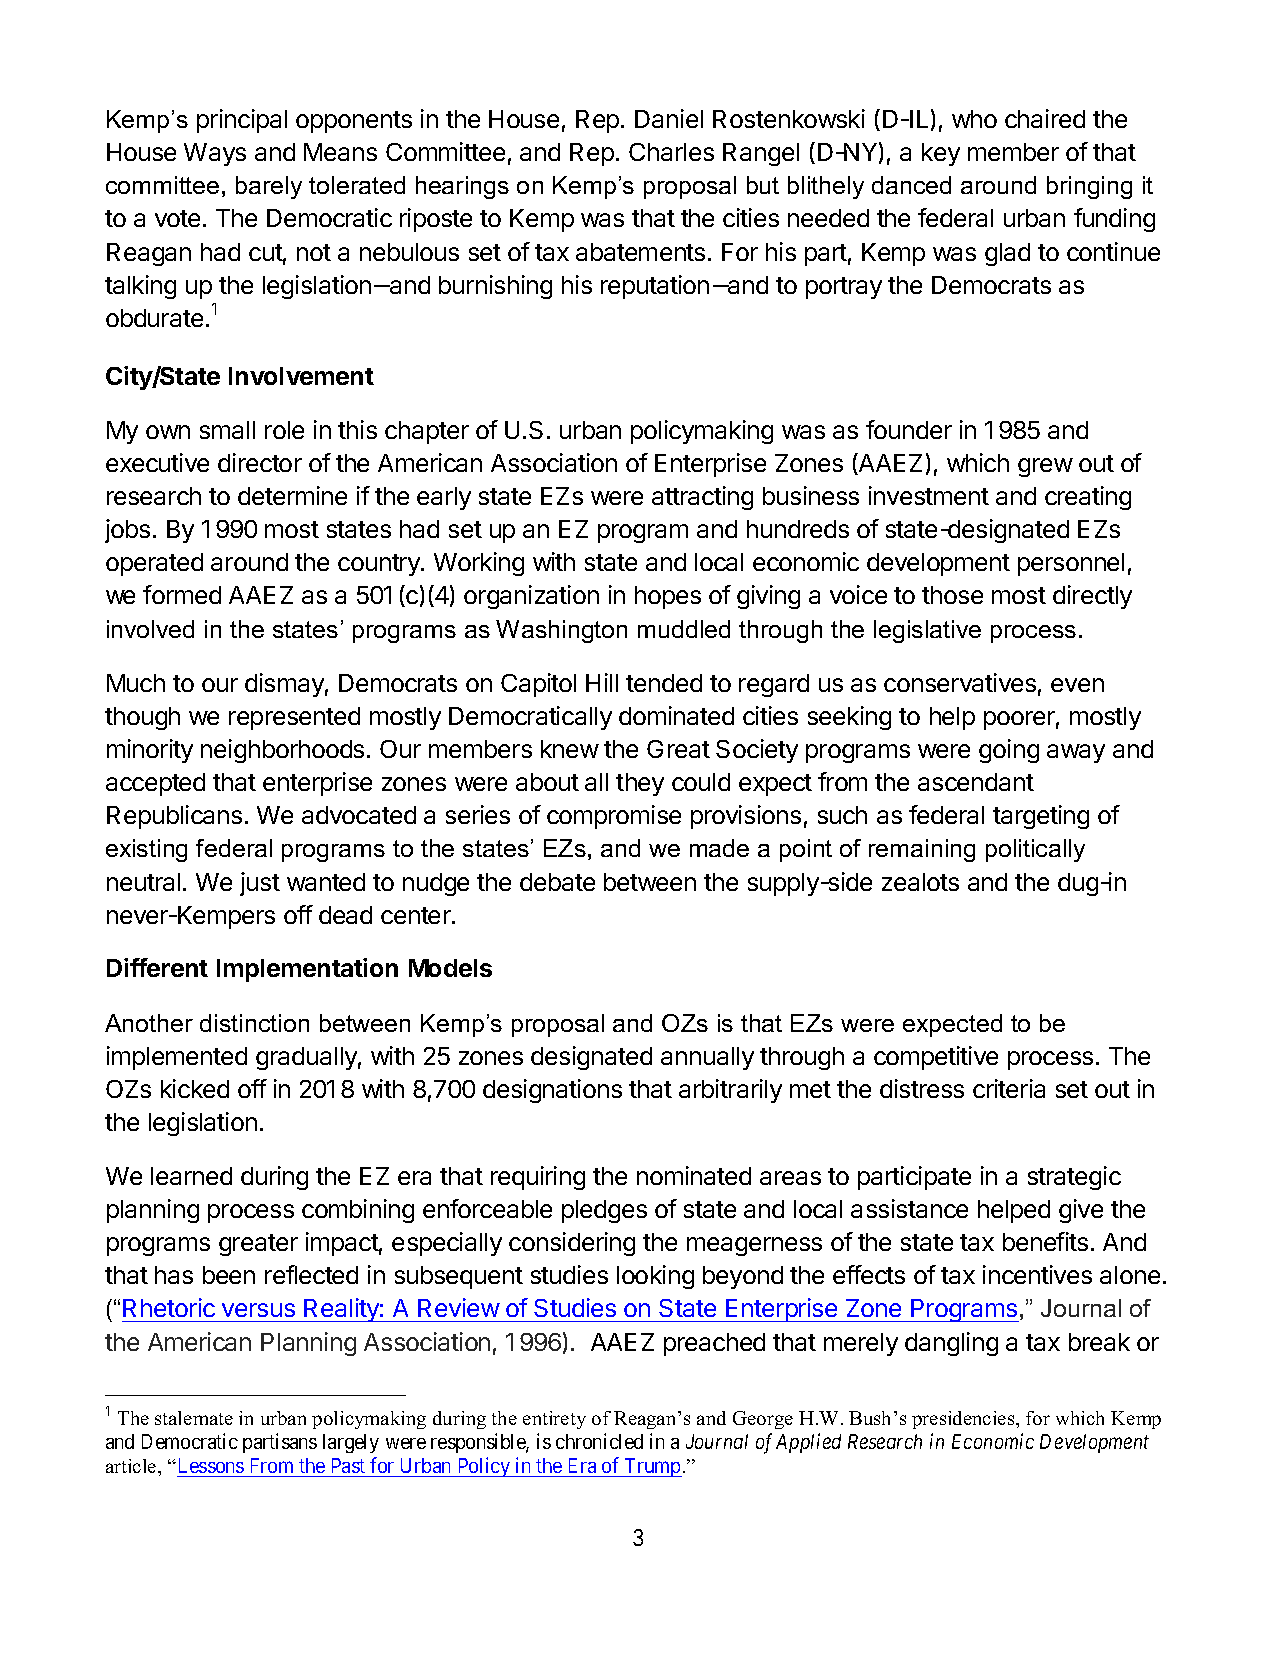 The height and width of the screenshot is (1653, 1277). What do you see at coordinates (599, 1441) in the screenshot?
I see `chronicled` at bounding box center [599, 1441].
